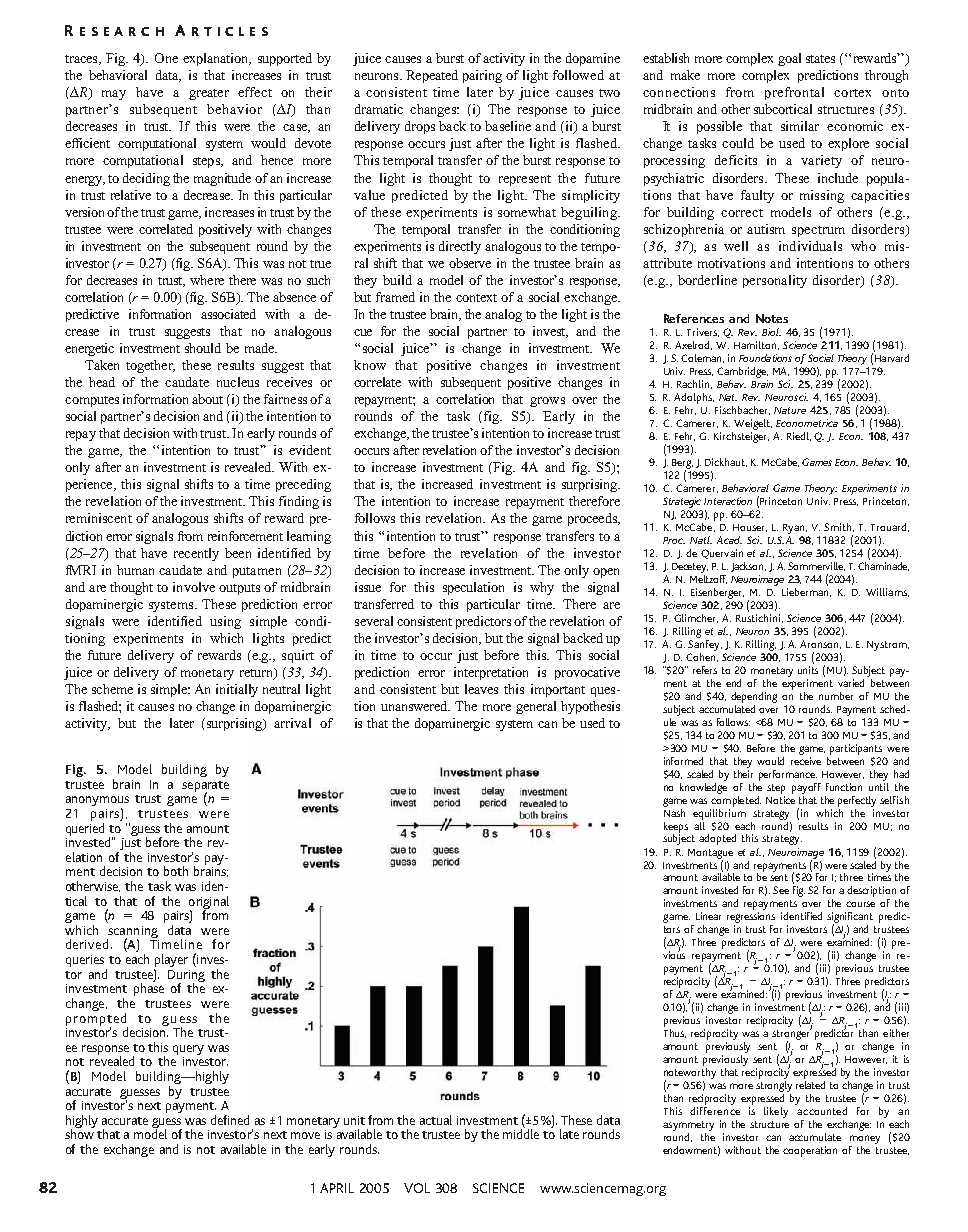 The image size is (968, 1232). What do you see at coordinates (436, 1120) in the screenshot?
I see `actual` at bounding box center [436, 1120].
